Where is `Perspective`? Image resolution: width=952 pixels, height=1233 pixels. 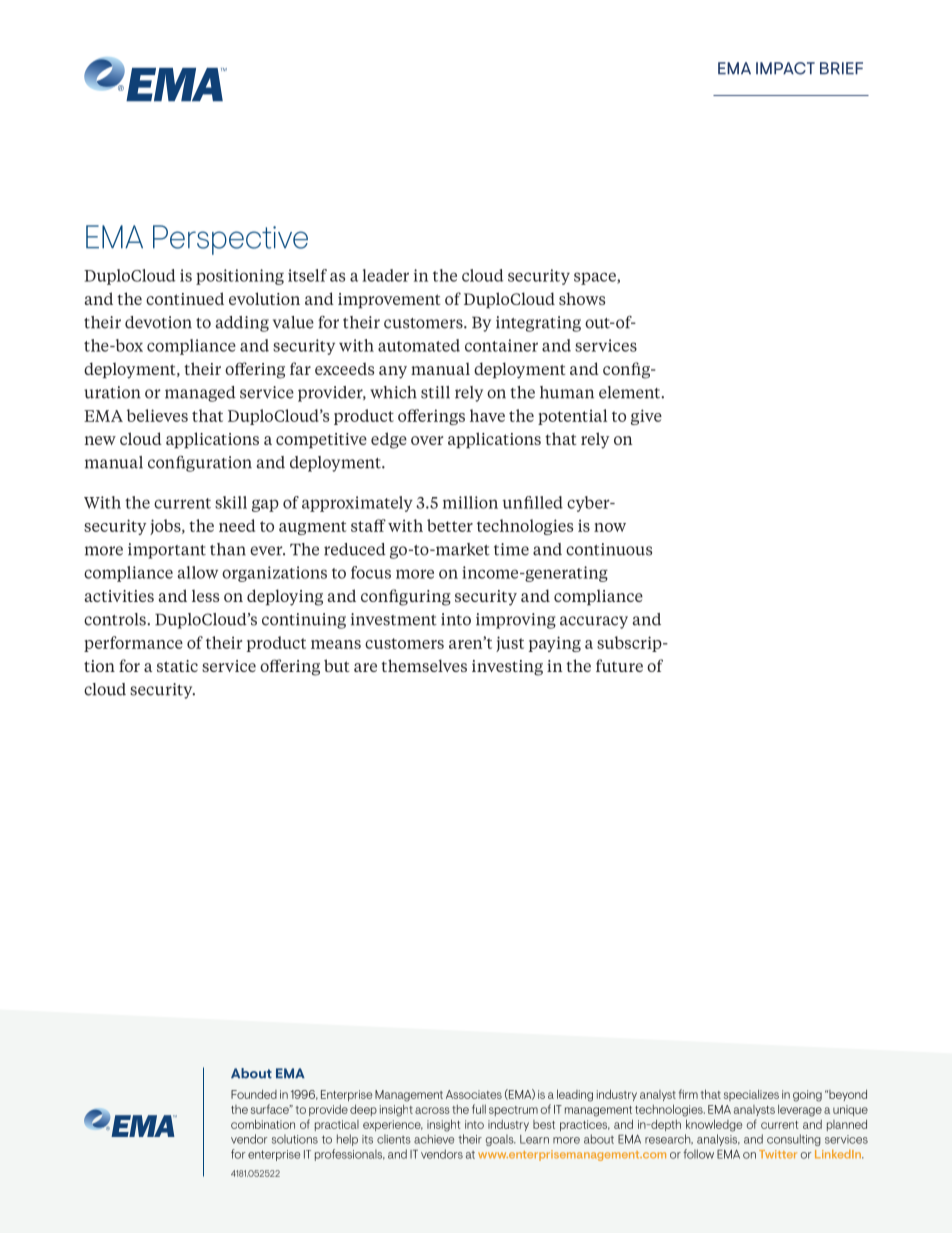 Perspective is located at coordinates (230, 240).
